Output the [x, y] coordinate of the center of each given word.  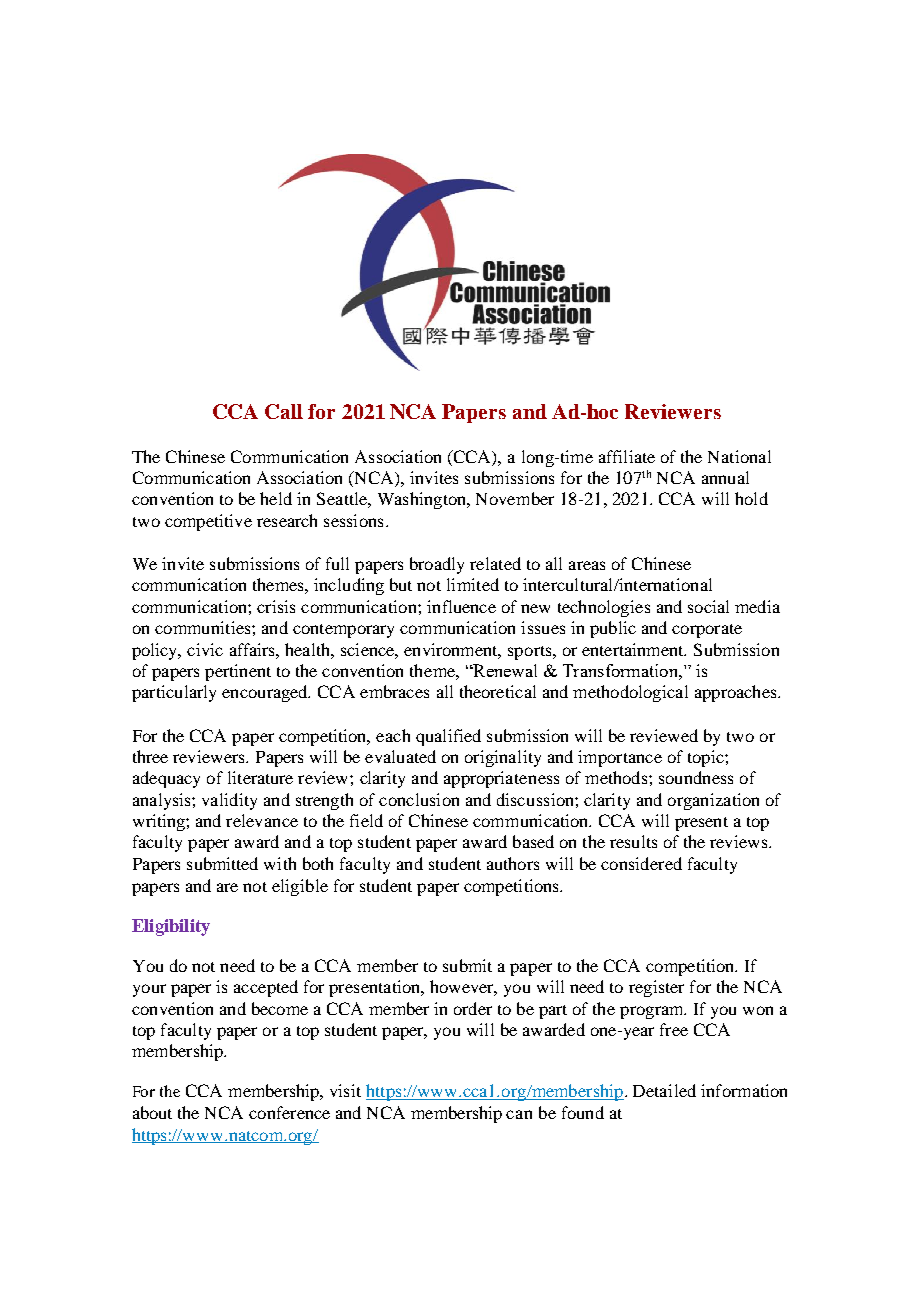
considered [641, 863]
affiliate [627, 456]
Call [284, 411]
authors [513, 863]
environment [452, 650]
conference [289, 1112]
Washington [423, 500]
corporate [707, 631]
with [280, 863]
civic [205, 649]
